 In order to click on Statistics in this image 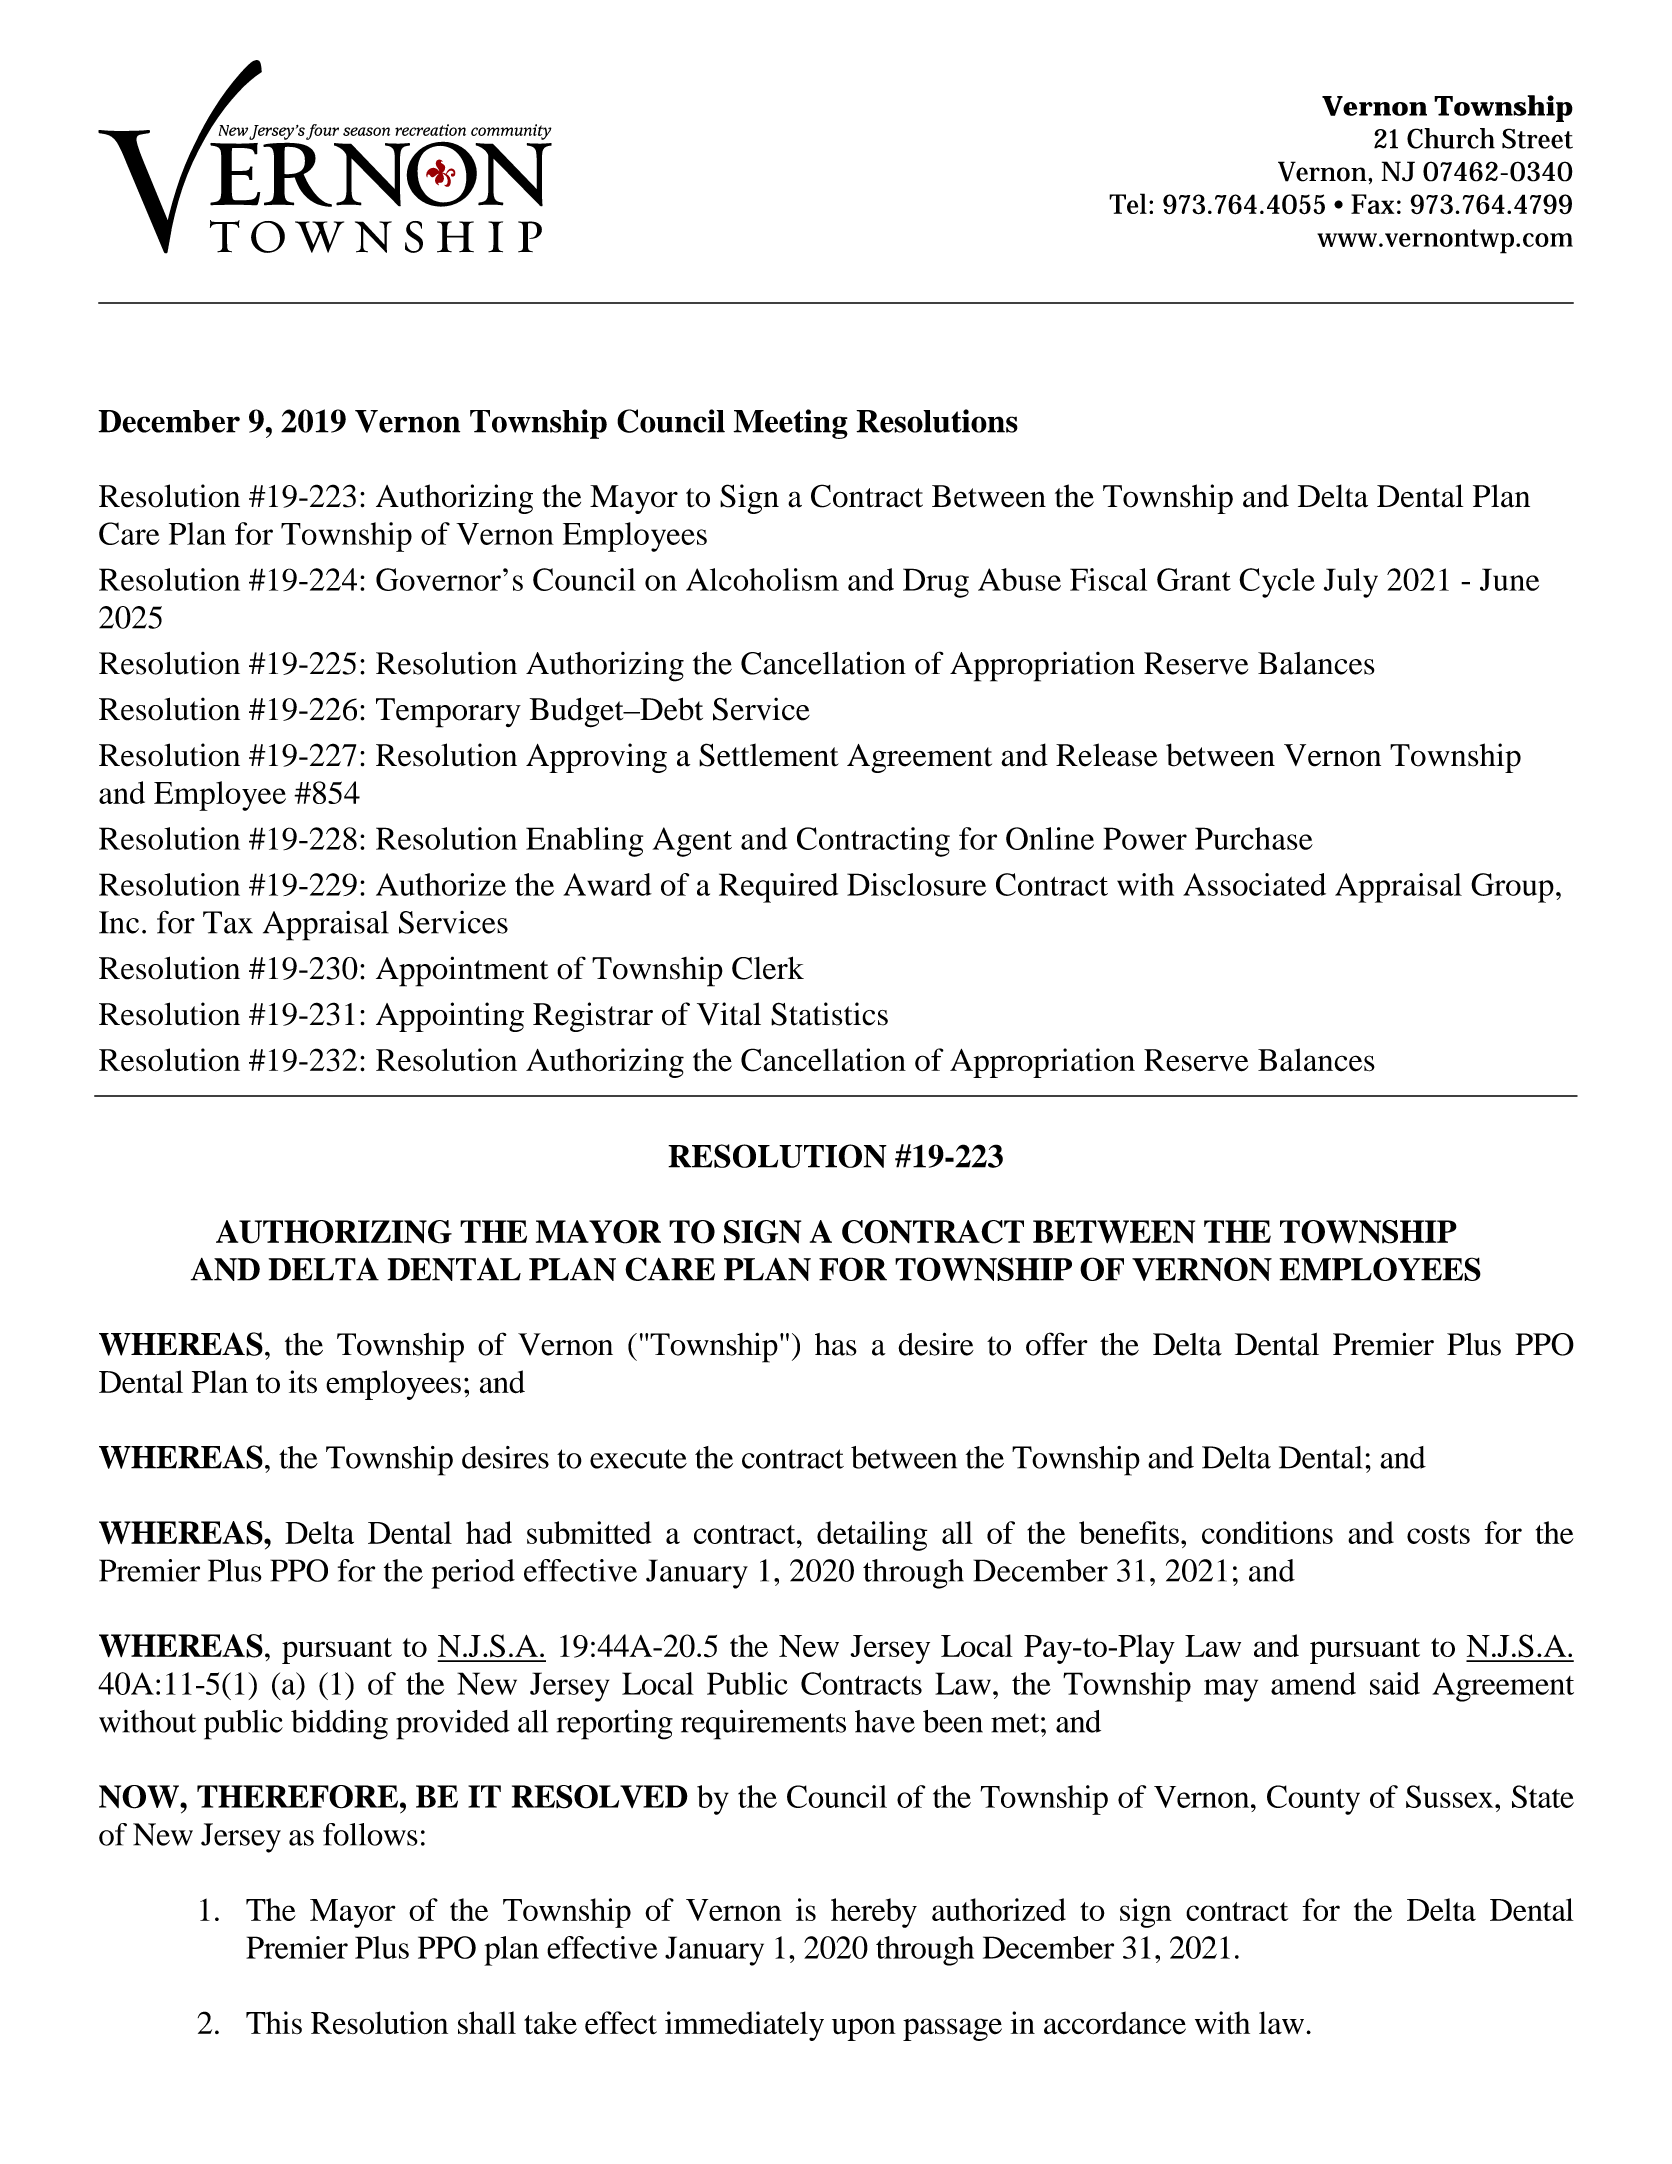, I will do `click(829, 1014)`.
